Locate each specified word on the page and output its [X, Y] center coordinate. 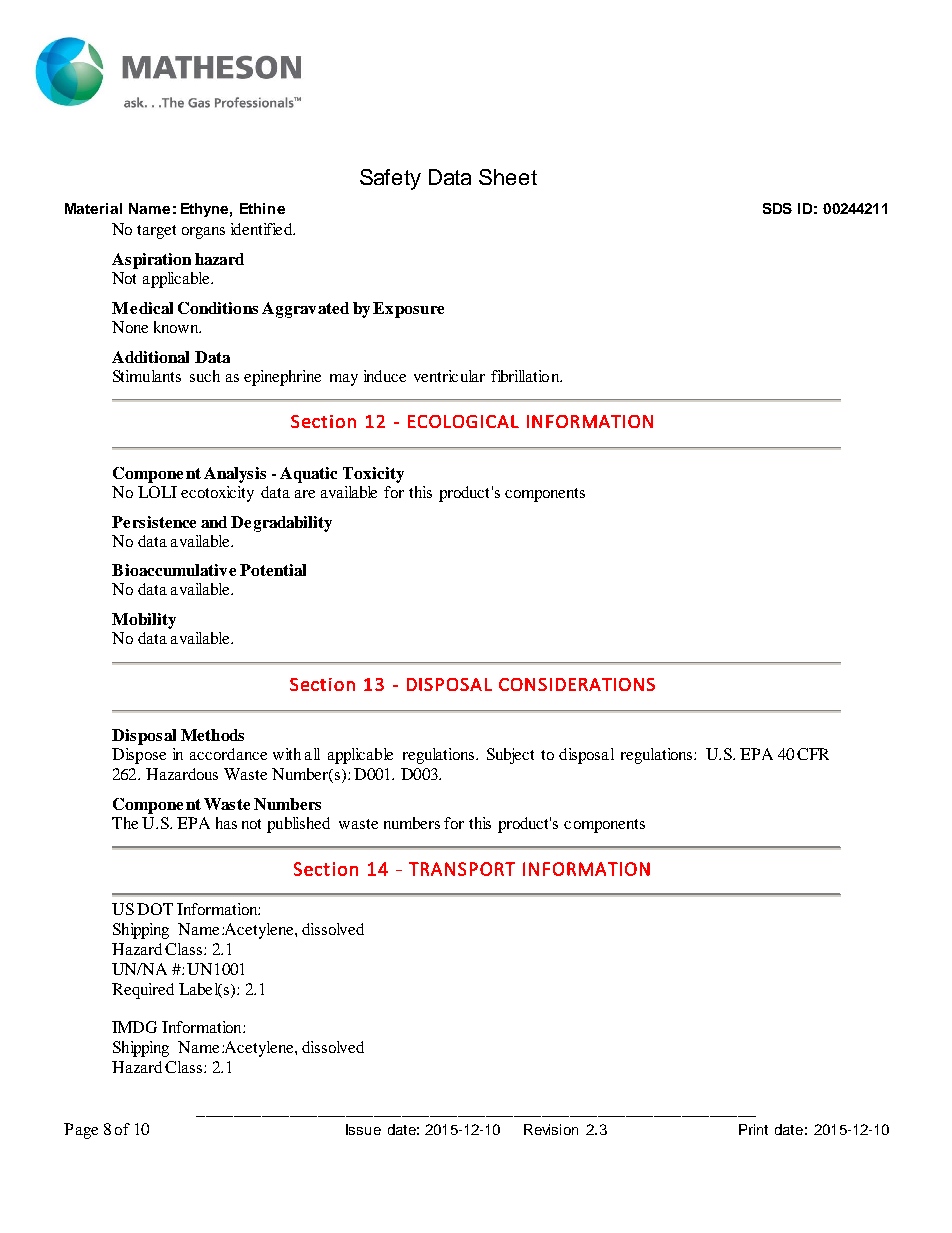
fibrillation [526, 376]
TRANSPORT [462, 869]
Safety [390, 179]
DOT [155, 909]
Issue [363, 1129]
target [156, 232]
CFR [813, 754]
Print [753, 1129]
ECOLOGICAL [463, 421]
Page [81, 1131]
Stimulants [147, 376]
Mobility [144, 621]
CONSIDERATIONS [577, 684]
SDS [777, 208]
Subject [510, 756]
